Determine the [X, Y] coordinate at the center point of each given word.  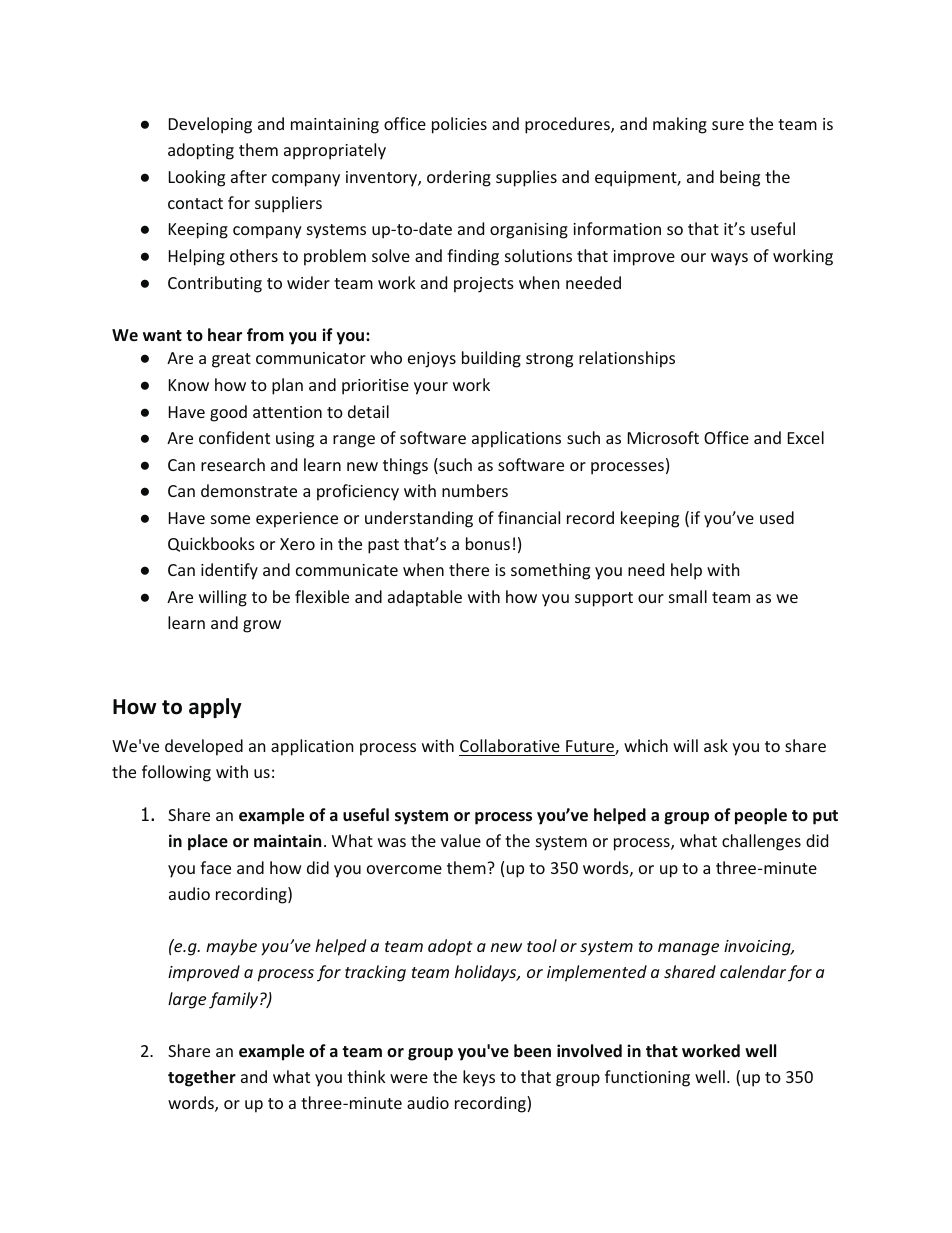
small [688, 596]
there [469, 569]
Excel [806, 437]
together [202, 1078]
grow [262, 626]
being [740, 178]
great [231, 360]
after [249, 176]
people [761, 816]
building [491, 359]
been [532, 1051]
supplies [526, 178]
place [208, 842]
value [461, 840]
